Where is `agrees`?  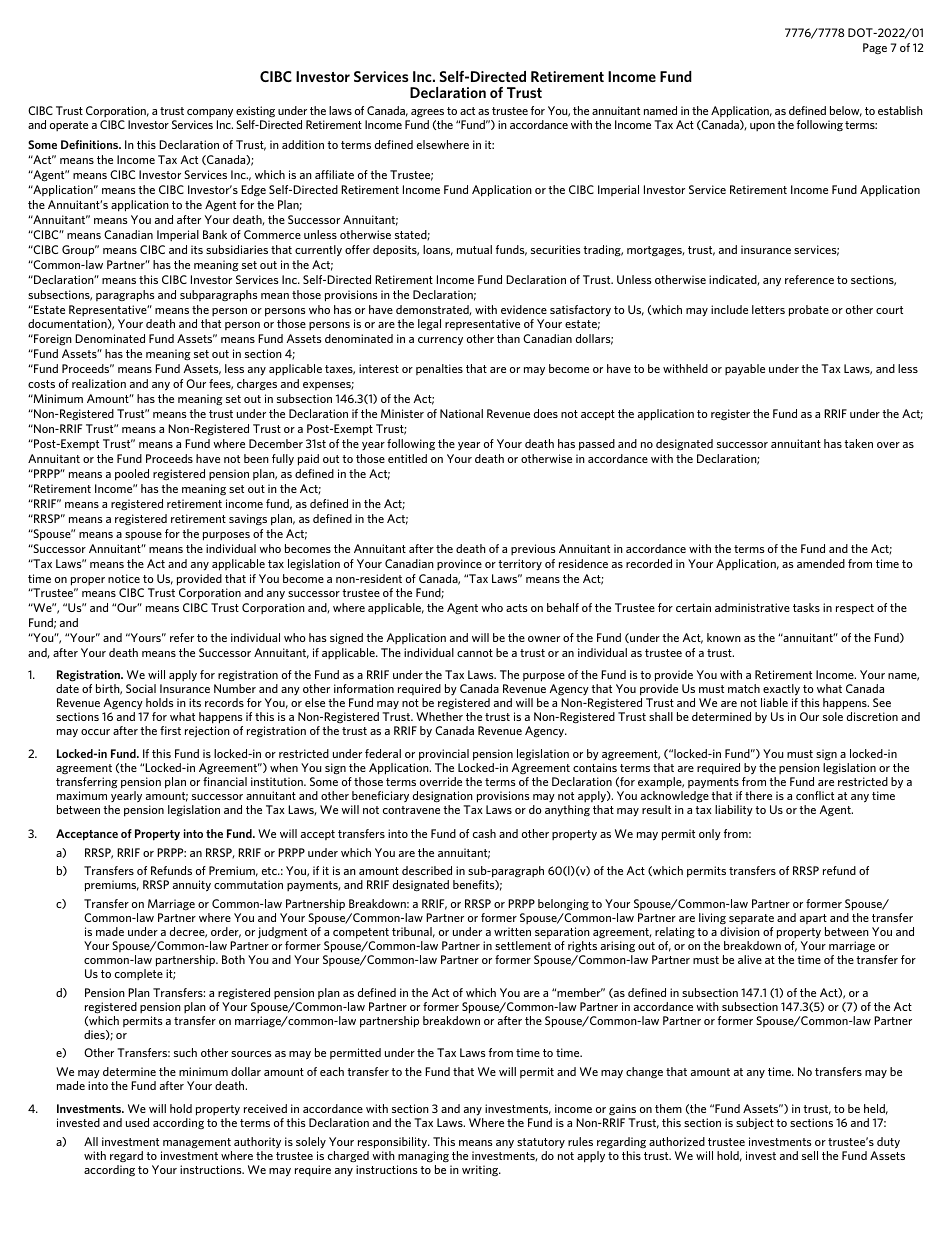 agrees is located at coordinates (427, 113).
